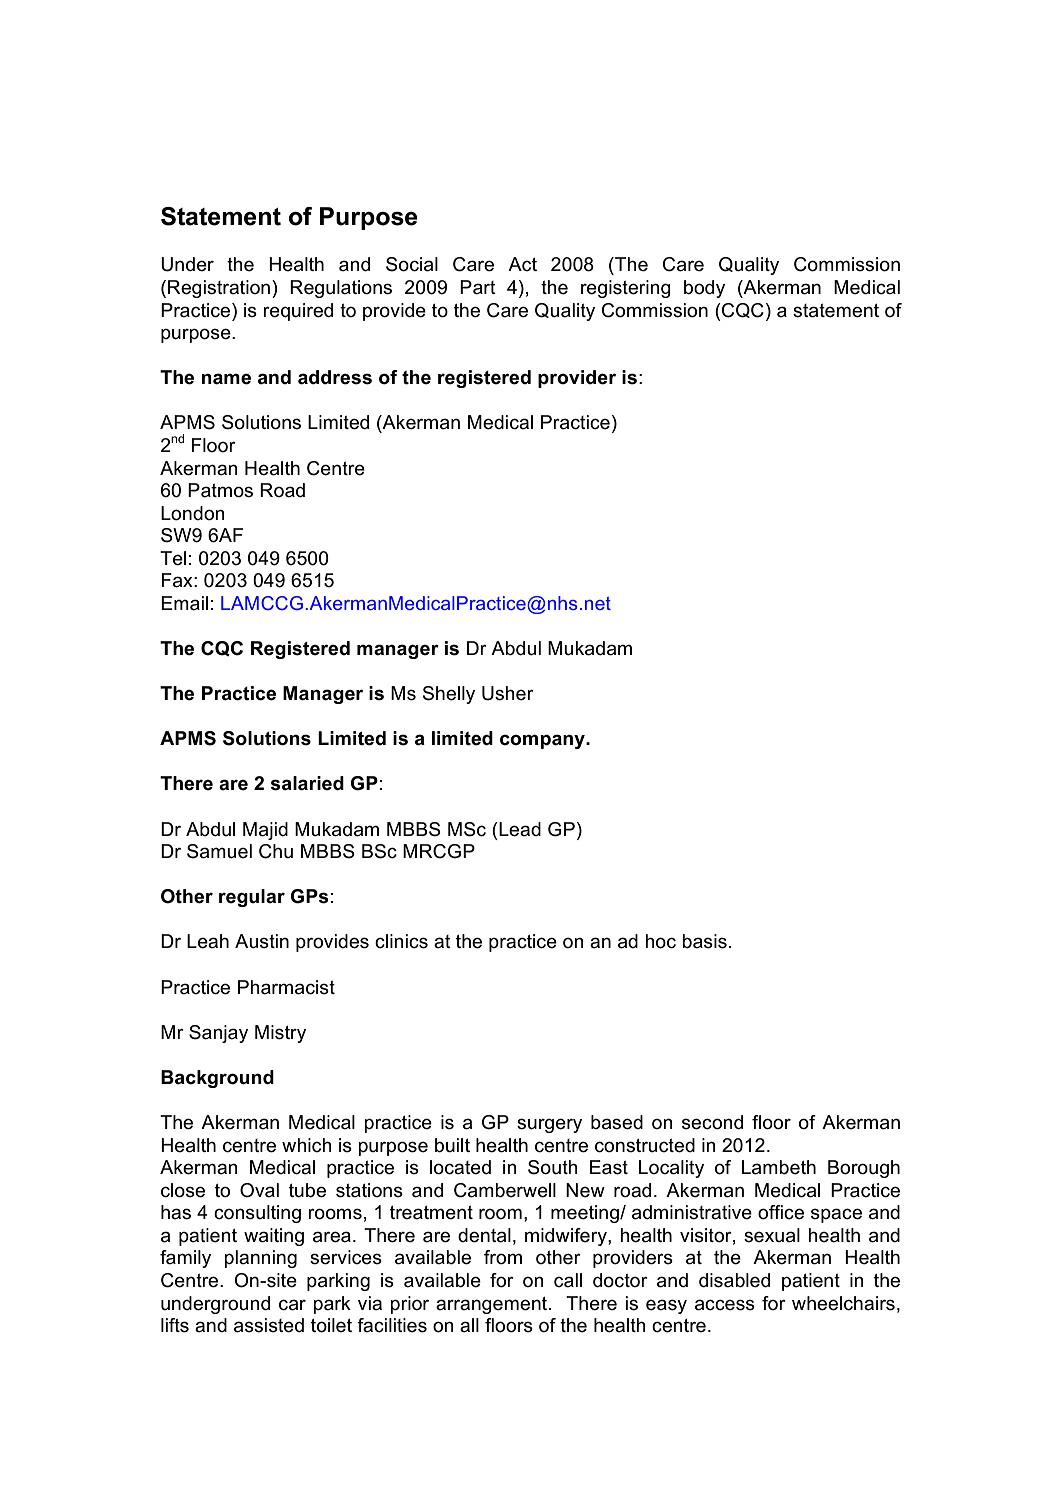  I want to click on basis, so click(704, 941).
